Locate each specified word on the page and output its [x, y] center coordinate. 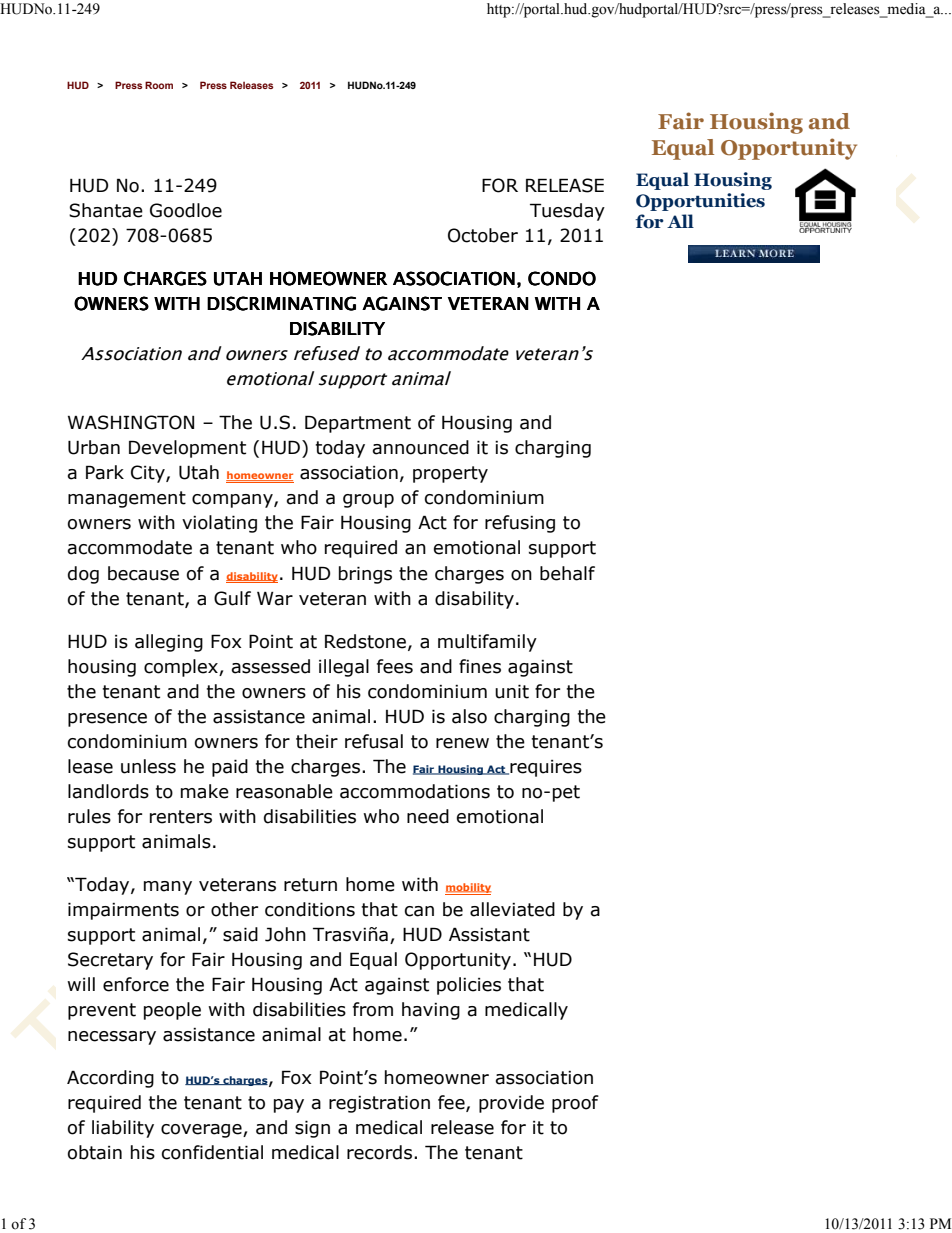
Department [358, 424]
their [317, 741]
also [469, 716]
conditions [310, 909]
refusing [520, 524]
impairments [123, 911]
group [368, 501]
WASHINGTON [131, 422]
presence [107, 720]
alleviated [512, 909]
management [127, 499]
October [483, 235]
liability [123, 1129]
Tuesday [567, 212]
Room [159, 85]
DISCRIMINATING [281, 303]
